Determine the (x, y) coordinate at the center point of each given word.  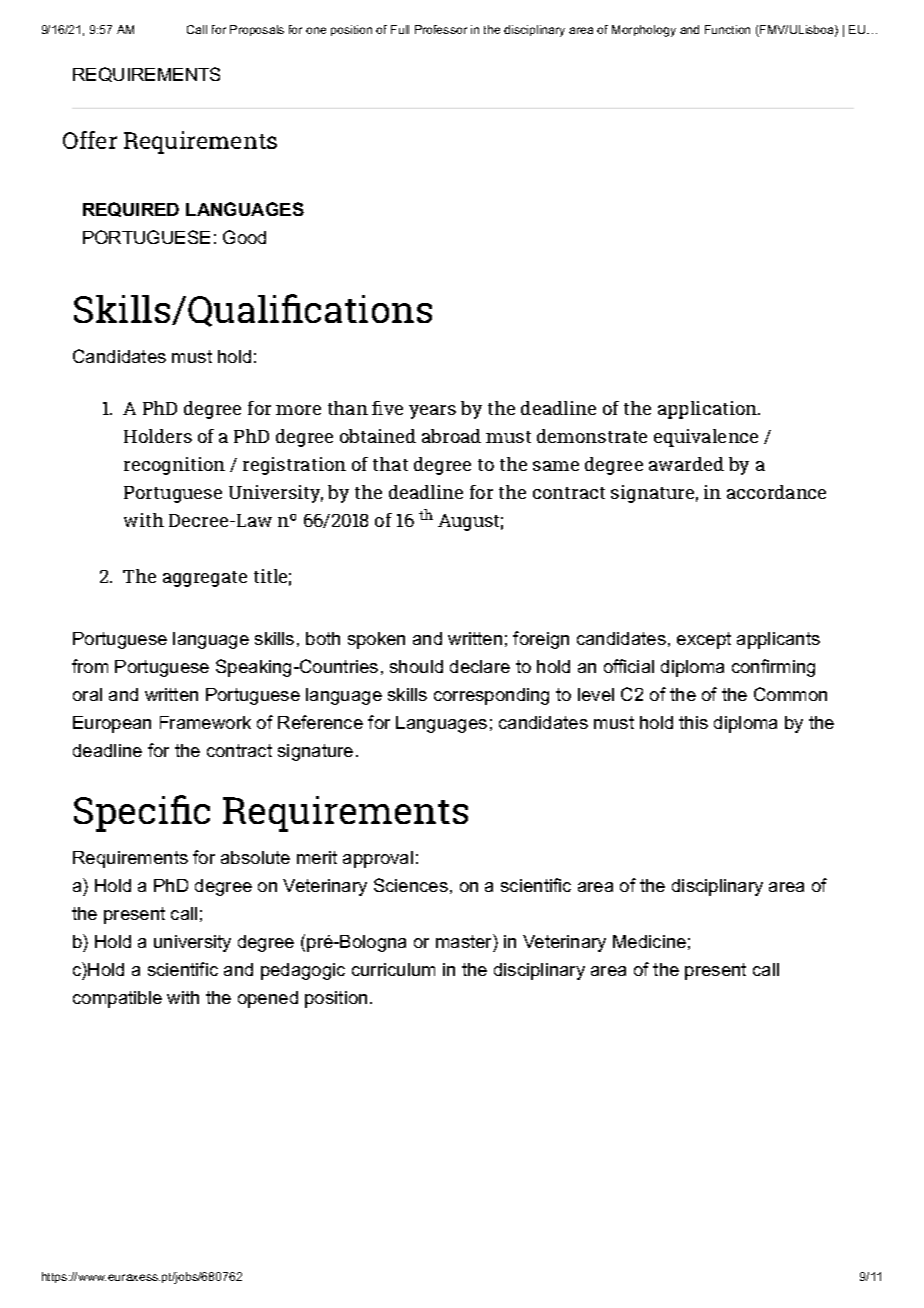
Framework (205, 722)
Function (727, 29)
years (432, 412)
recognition (174, 466)
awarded (686, 464)
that (390, 464)
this (693, 722)
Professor (441, 29)
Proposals (257, 30)
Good (244, 237)
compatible (117, 999)
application (709, 410)
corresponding (491, 696)
